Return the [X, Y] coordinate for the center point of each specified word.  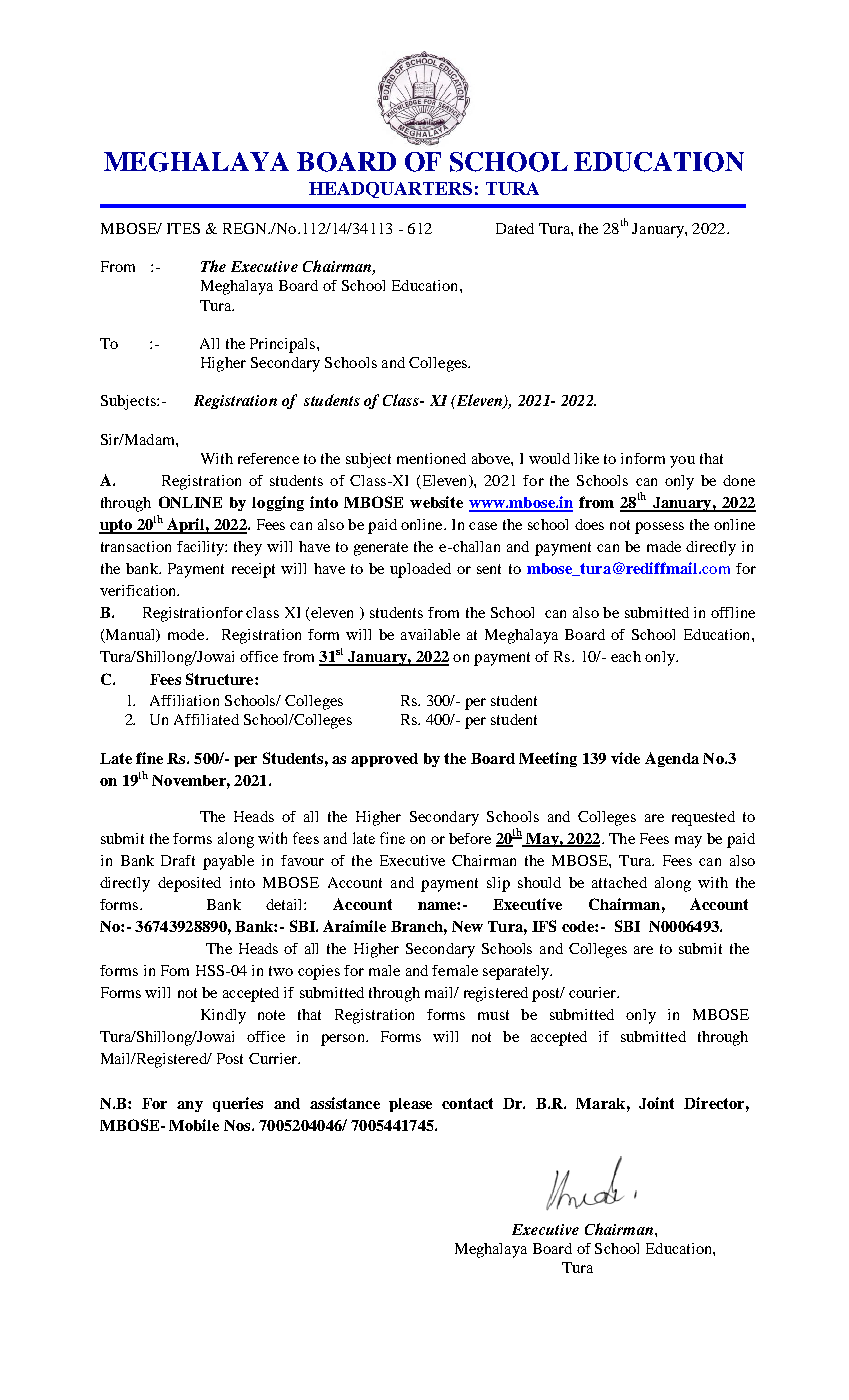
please [410, 1105]
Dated [515, 228]
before [470, 838]
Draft [178, 860]
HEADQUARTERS [390, 190]
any [190, 1106]
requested [703, 818]
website [436, 502]
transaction [136, 546]
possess [659, 528]
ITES [183, 228]
